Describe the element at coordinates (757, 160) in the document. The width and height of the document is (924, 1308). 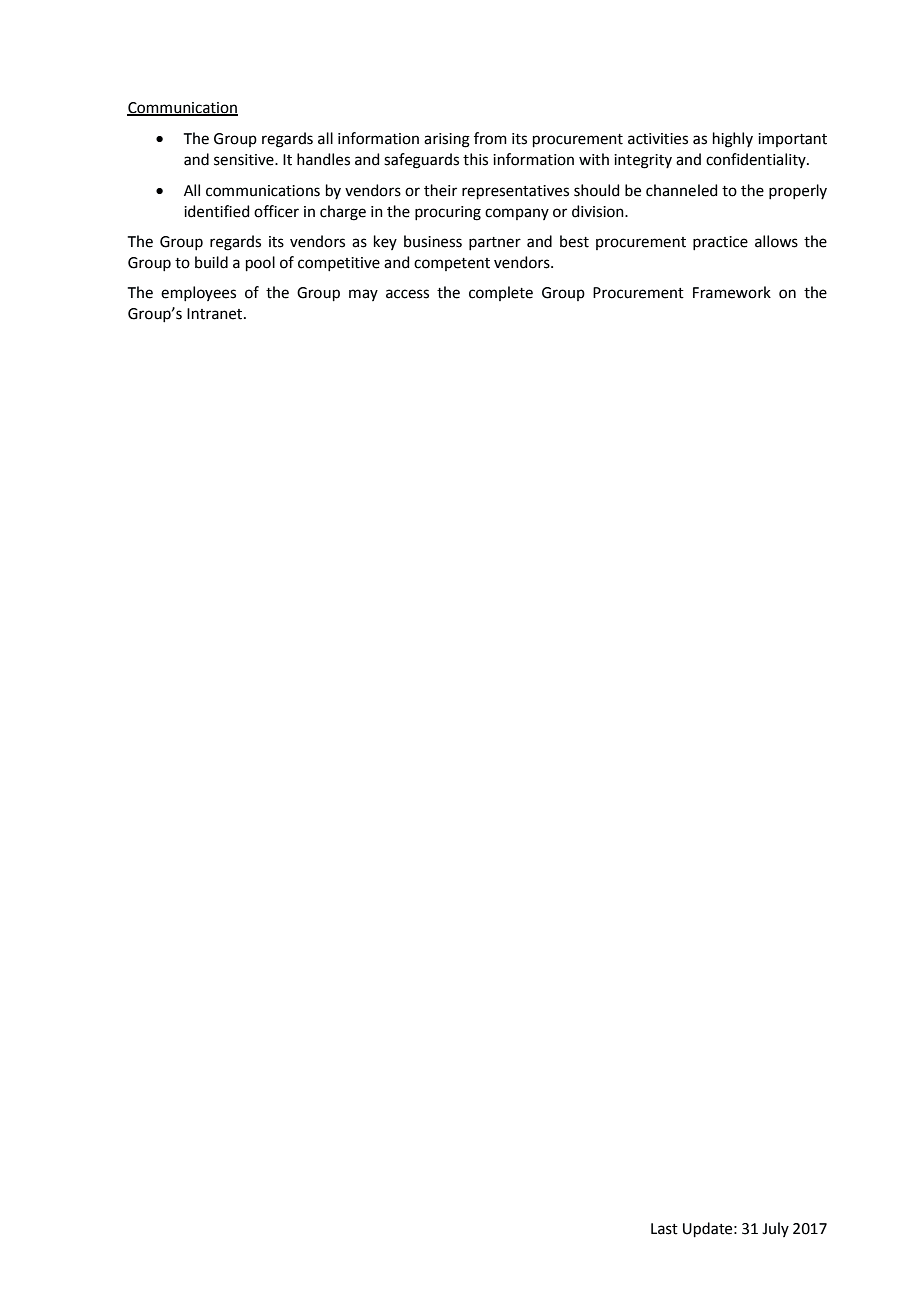
I see `confidentiality` at that location.
